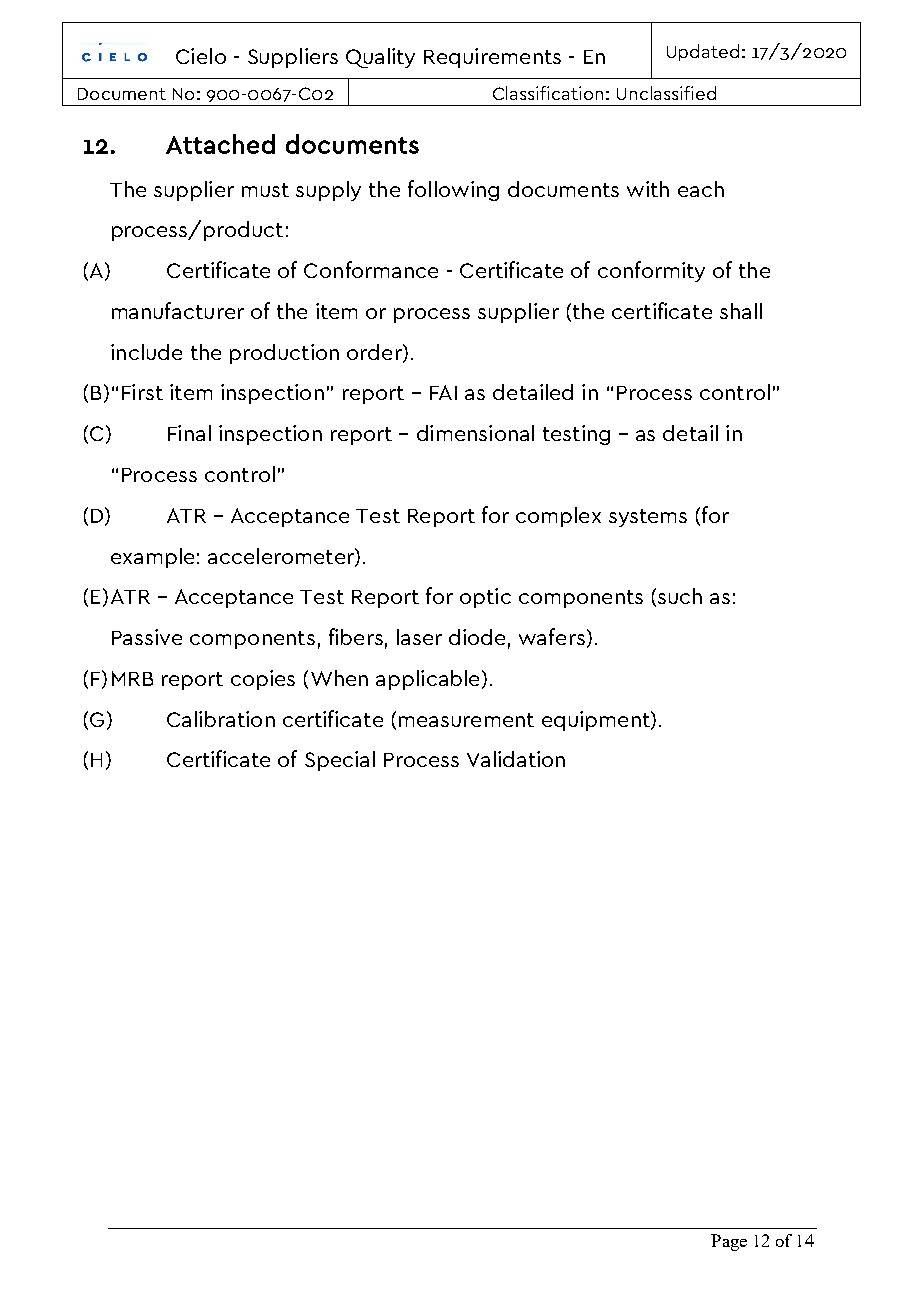 The width and height of the document is (924, 1308). I want to click on copies, so click(263, 680).
